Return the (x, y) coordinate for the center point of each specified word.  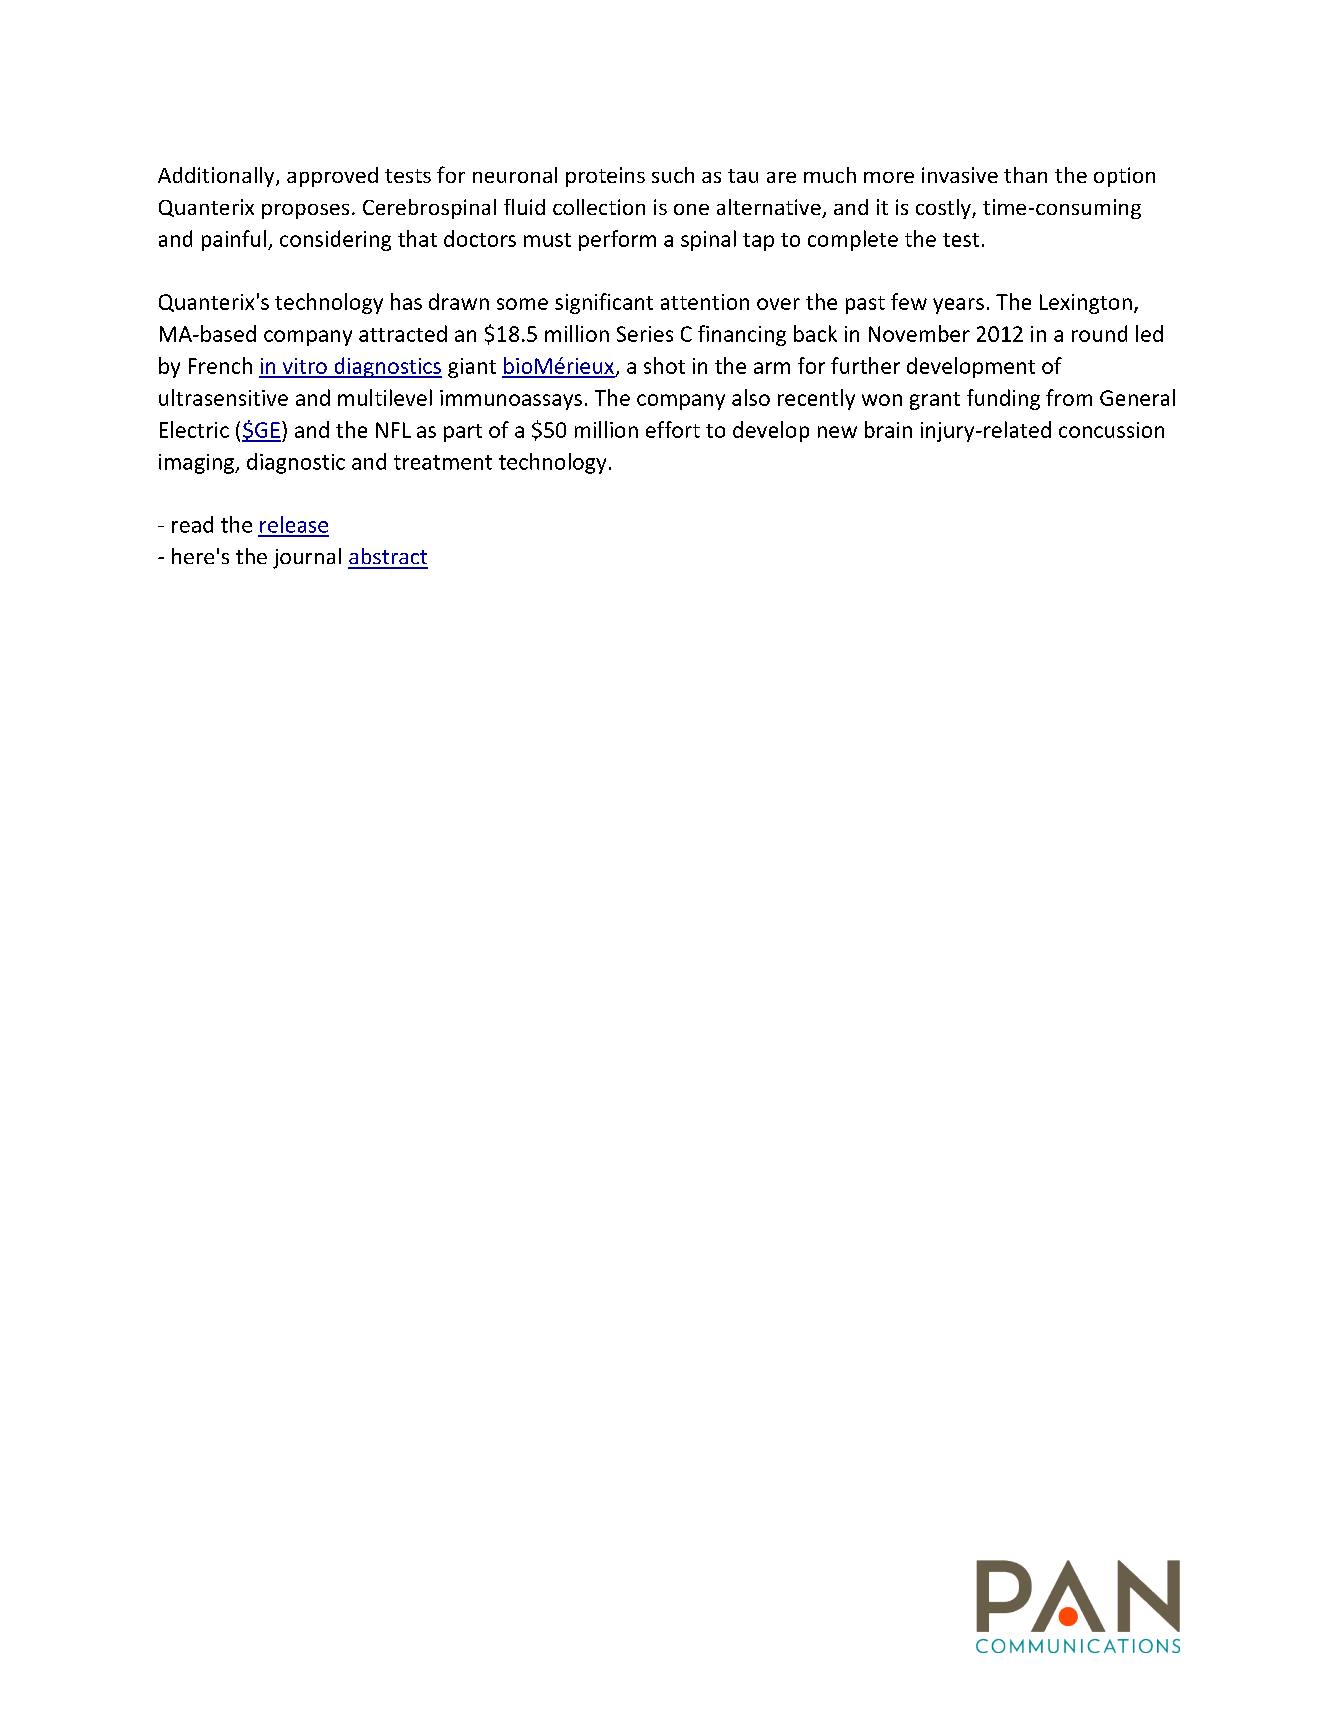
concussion (1111, 430)
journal (307, 558)
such (673, 175)
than (1025, 175)
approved (332, 177)
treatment (443, 462)
